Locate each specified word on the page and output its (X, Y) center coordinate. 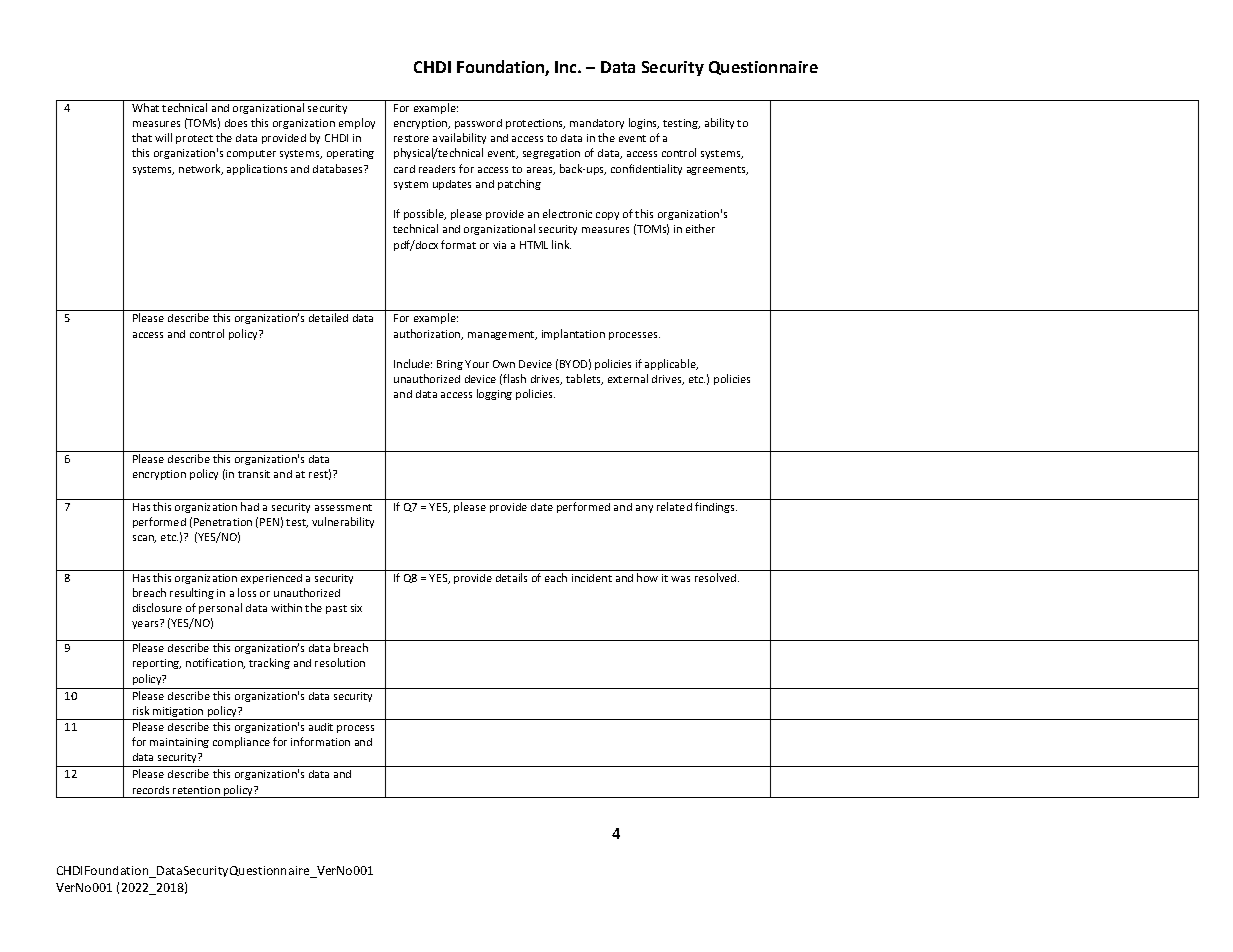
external (628, 378)
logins (644, 123)
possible (425, 214)
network (201, 169)
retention (196, 790)
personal (220, 608)
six (356, 608)
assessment (343, 507)
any (644, 509)
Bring (450, 365)
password (478, 124)
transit (254, 474)
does (236, 123)
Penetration (223, 522)
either (700, 228)
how (647, 577)
